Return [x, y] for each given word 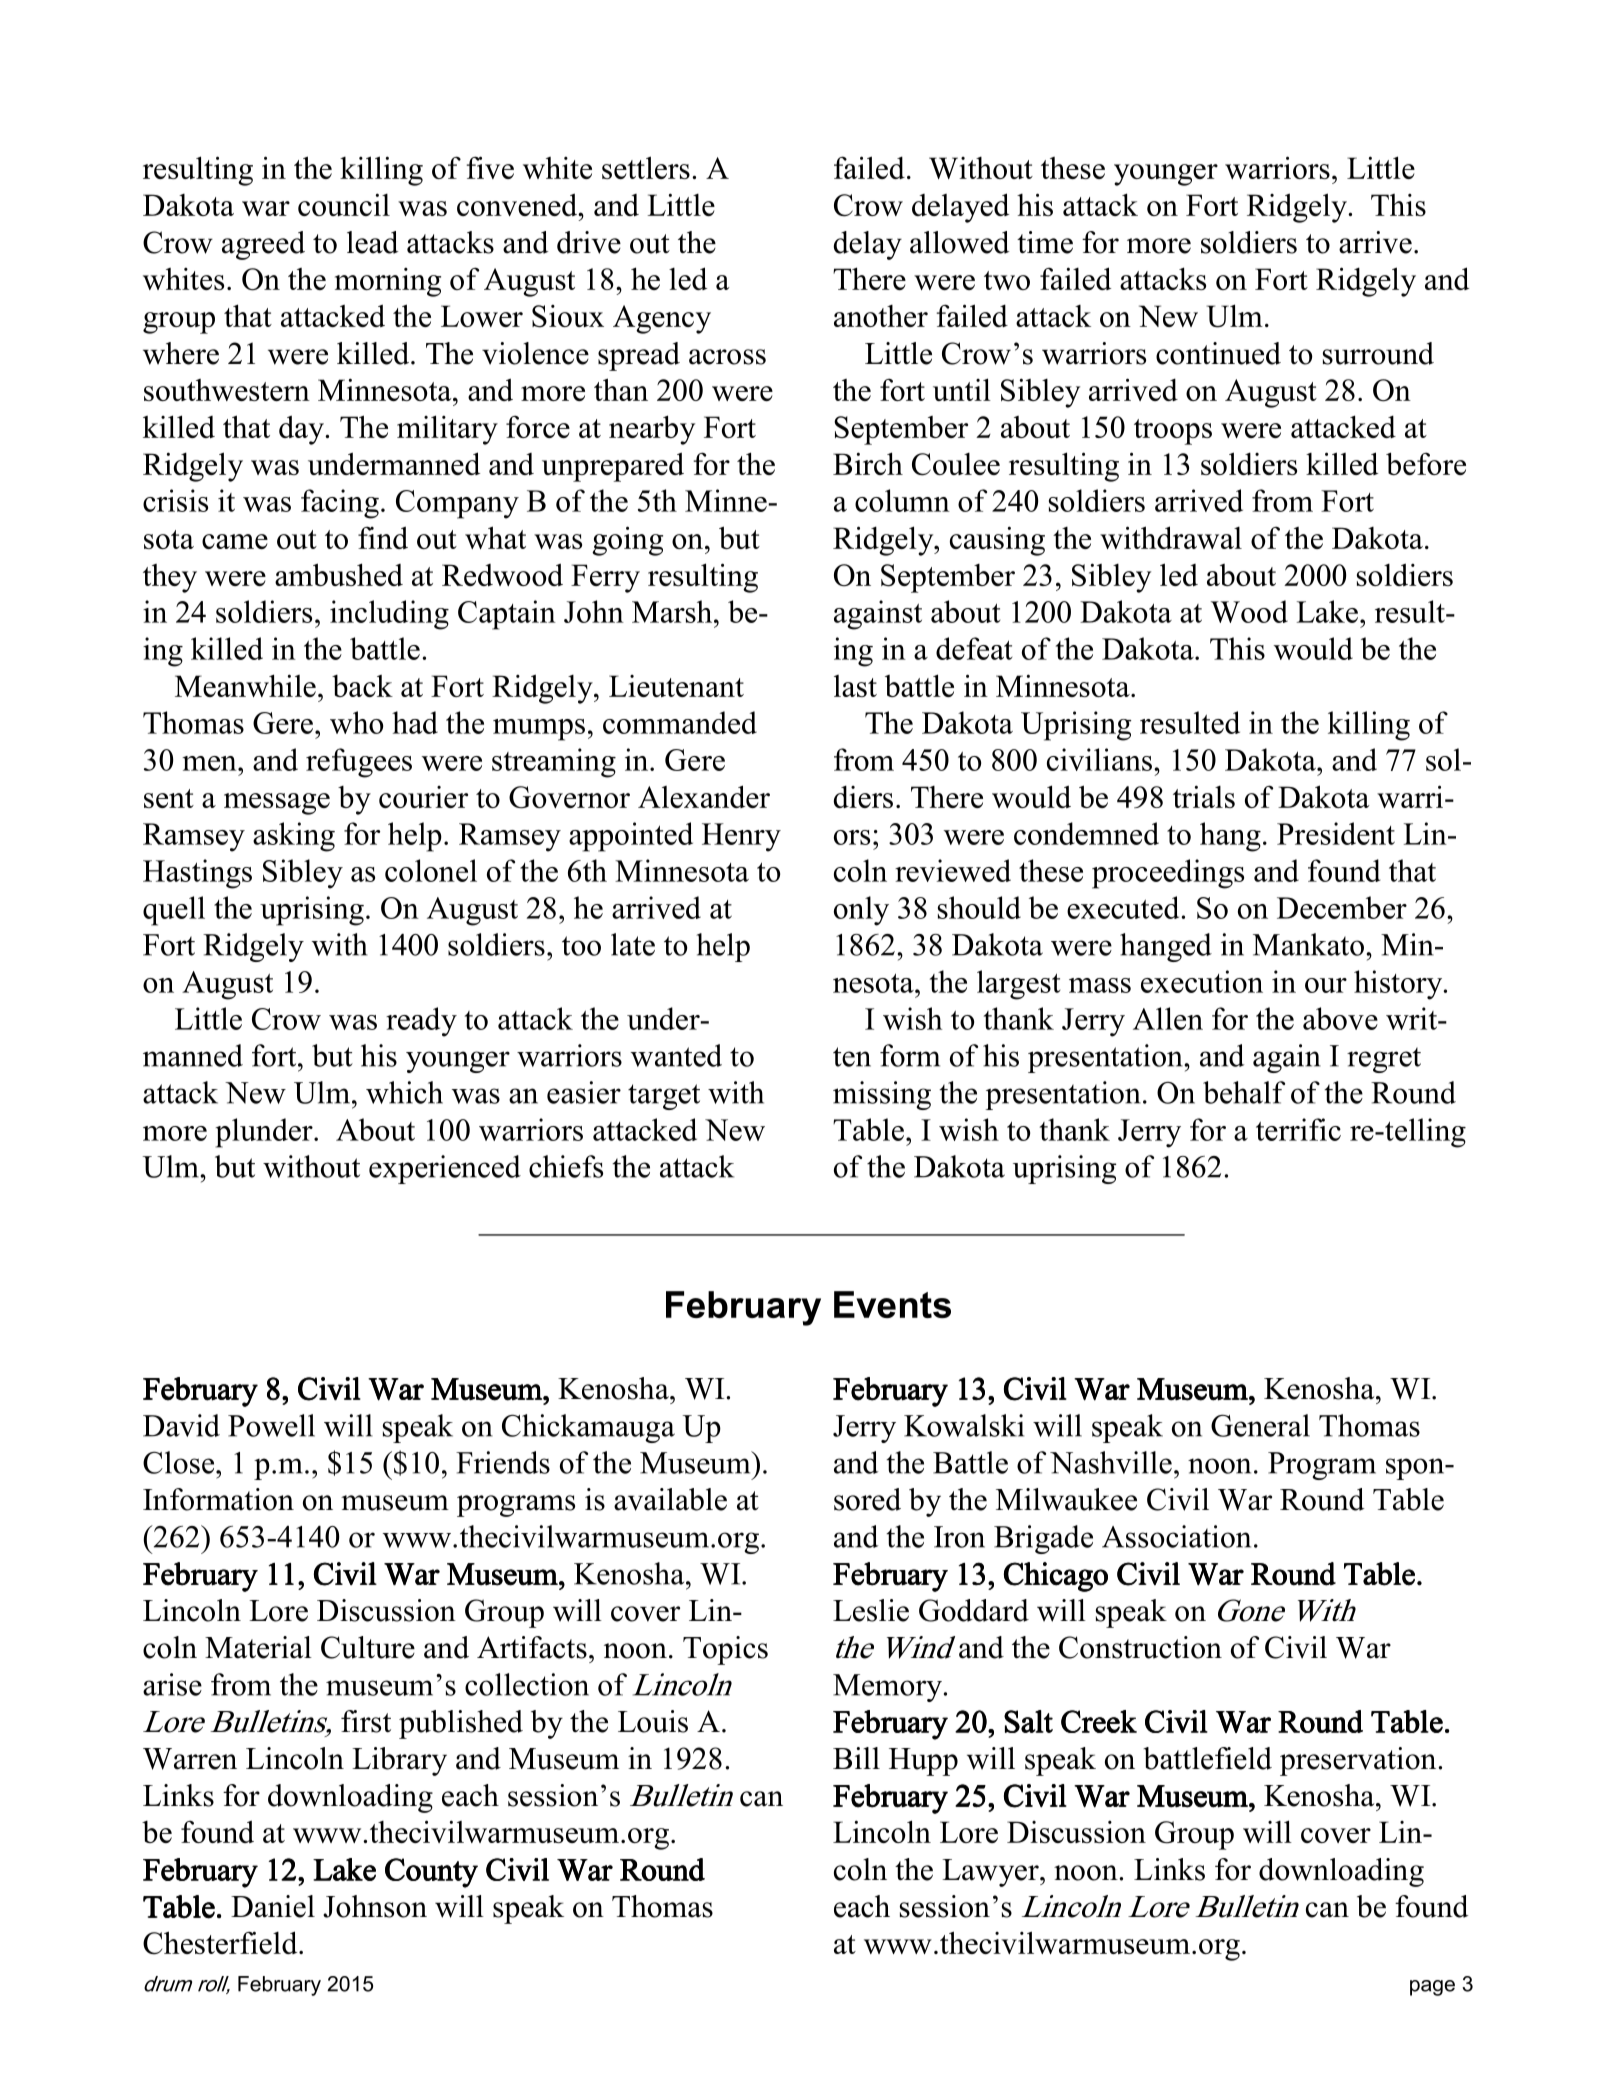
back [362, 686]
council [344, 204]
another [881, 316]
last [855, 686]
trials [1204, 796]
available [670, 1499]
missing [882, 1095]
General [1260, 1425]
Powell [271, 1425]
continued [1218, 353]
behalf [1244, 1092]
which [404, 1092]
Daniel [273, 1906]
